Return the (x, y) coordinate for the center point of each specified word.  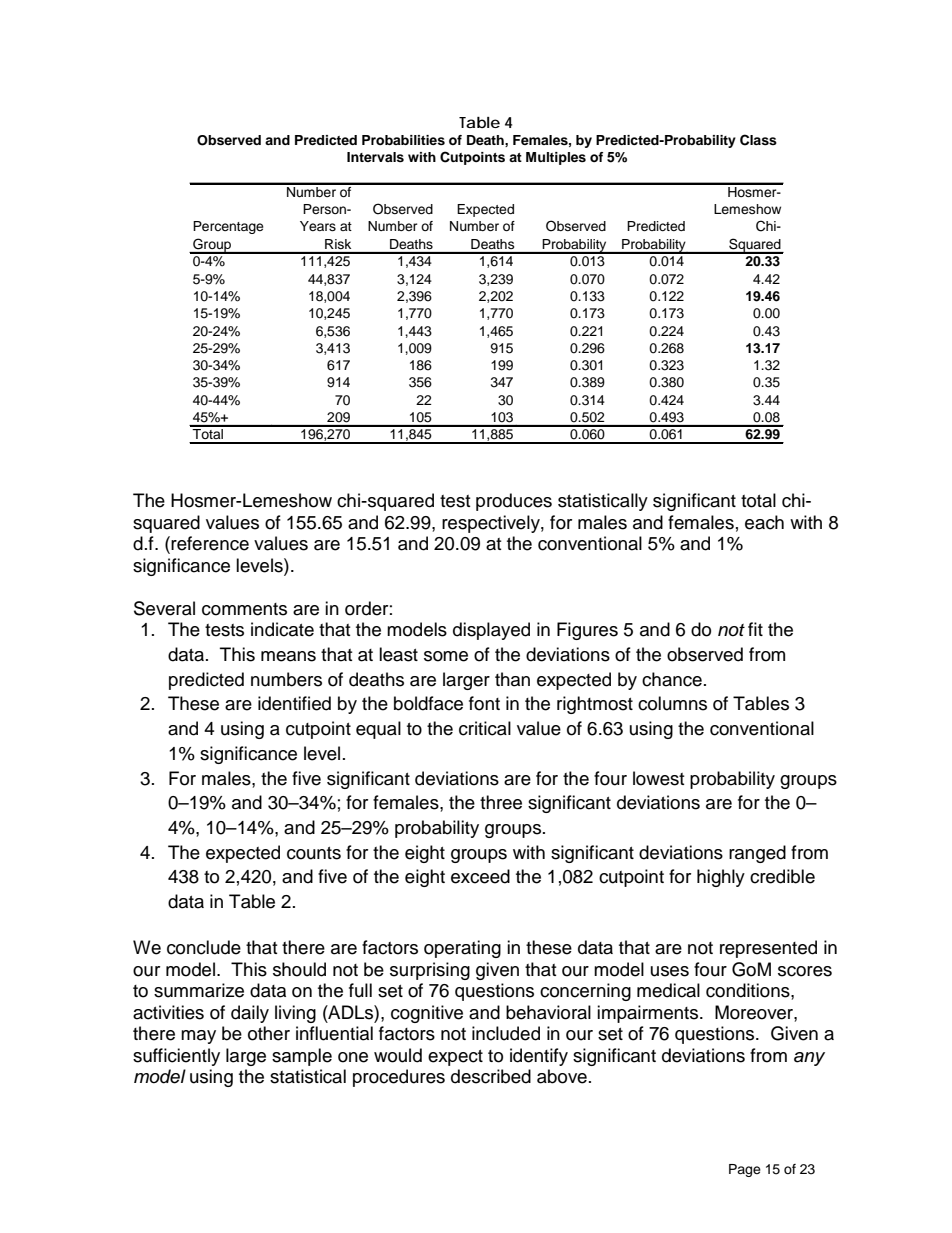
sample (302, 1057)
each (764, 522)
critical (485, 728)
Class (758, 140)
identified (294, 703)
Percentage (228, 227)
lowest (658, 778)
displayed (491, 631)
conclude (204, 947)
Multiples (556, 158)
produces (514, 502)
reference (210, 543)
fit (755, 629)
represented (768, 949)
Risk (338, 244)
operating (462, 949)
